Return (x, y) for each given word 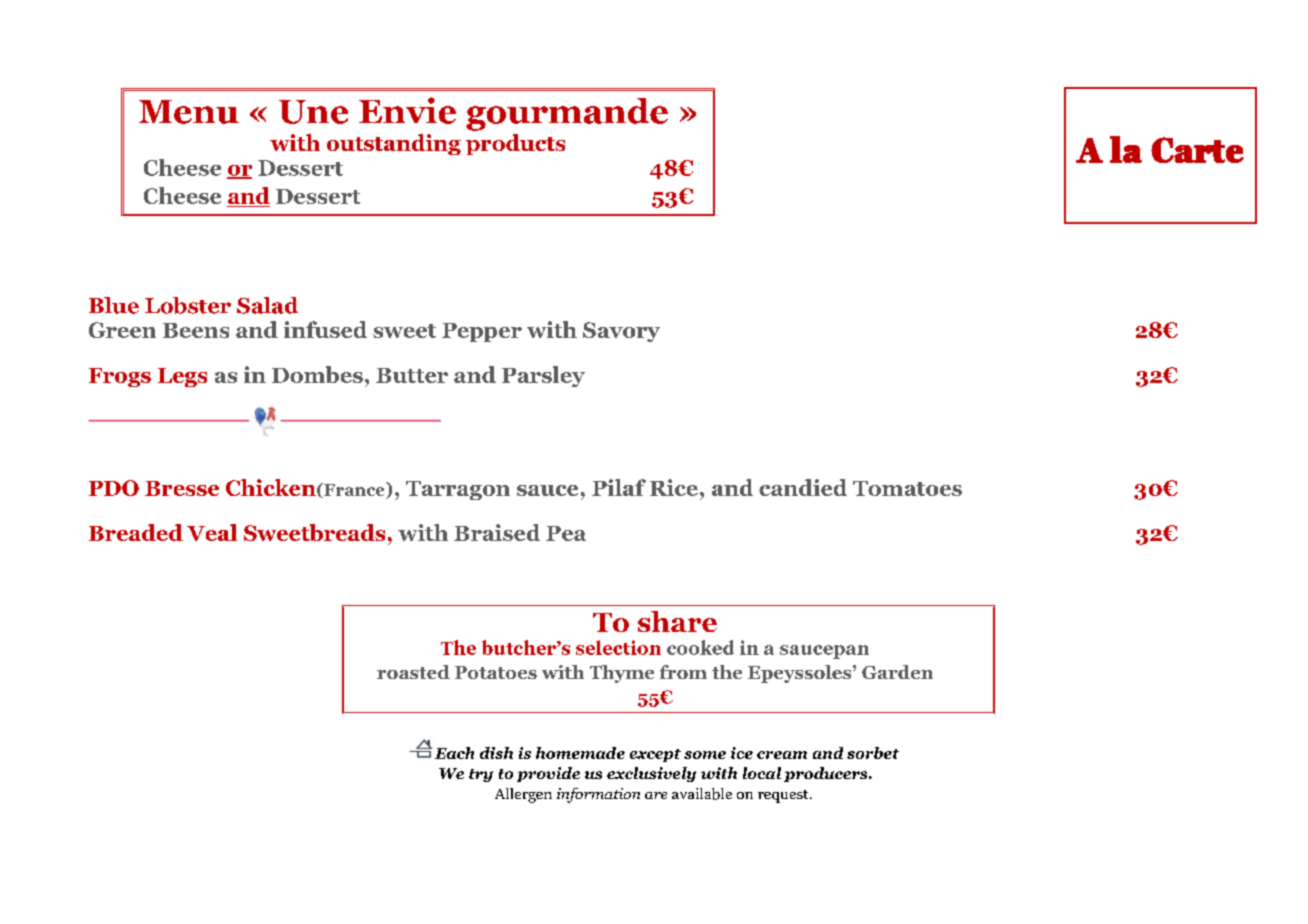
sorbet (873, 753)
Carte (1197, 150)
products (515, 144)
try (481, 775)
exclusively (651, 774)
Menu (189, 112)
